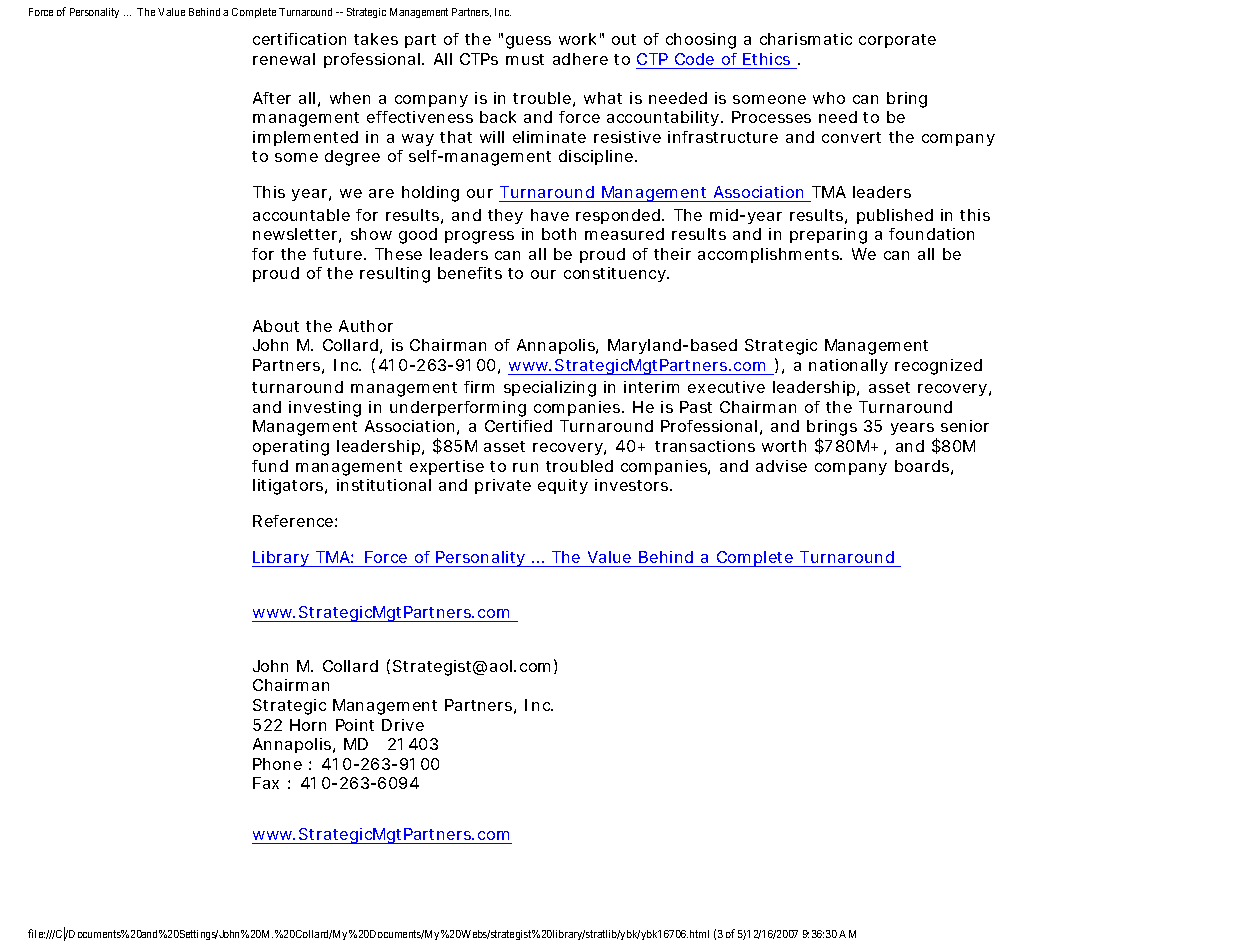  I want to click on adhere, so click(580, 59).
